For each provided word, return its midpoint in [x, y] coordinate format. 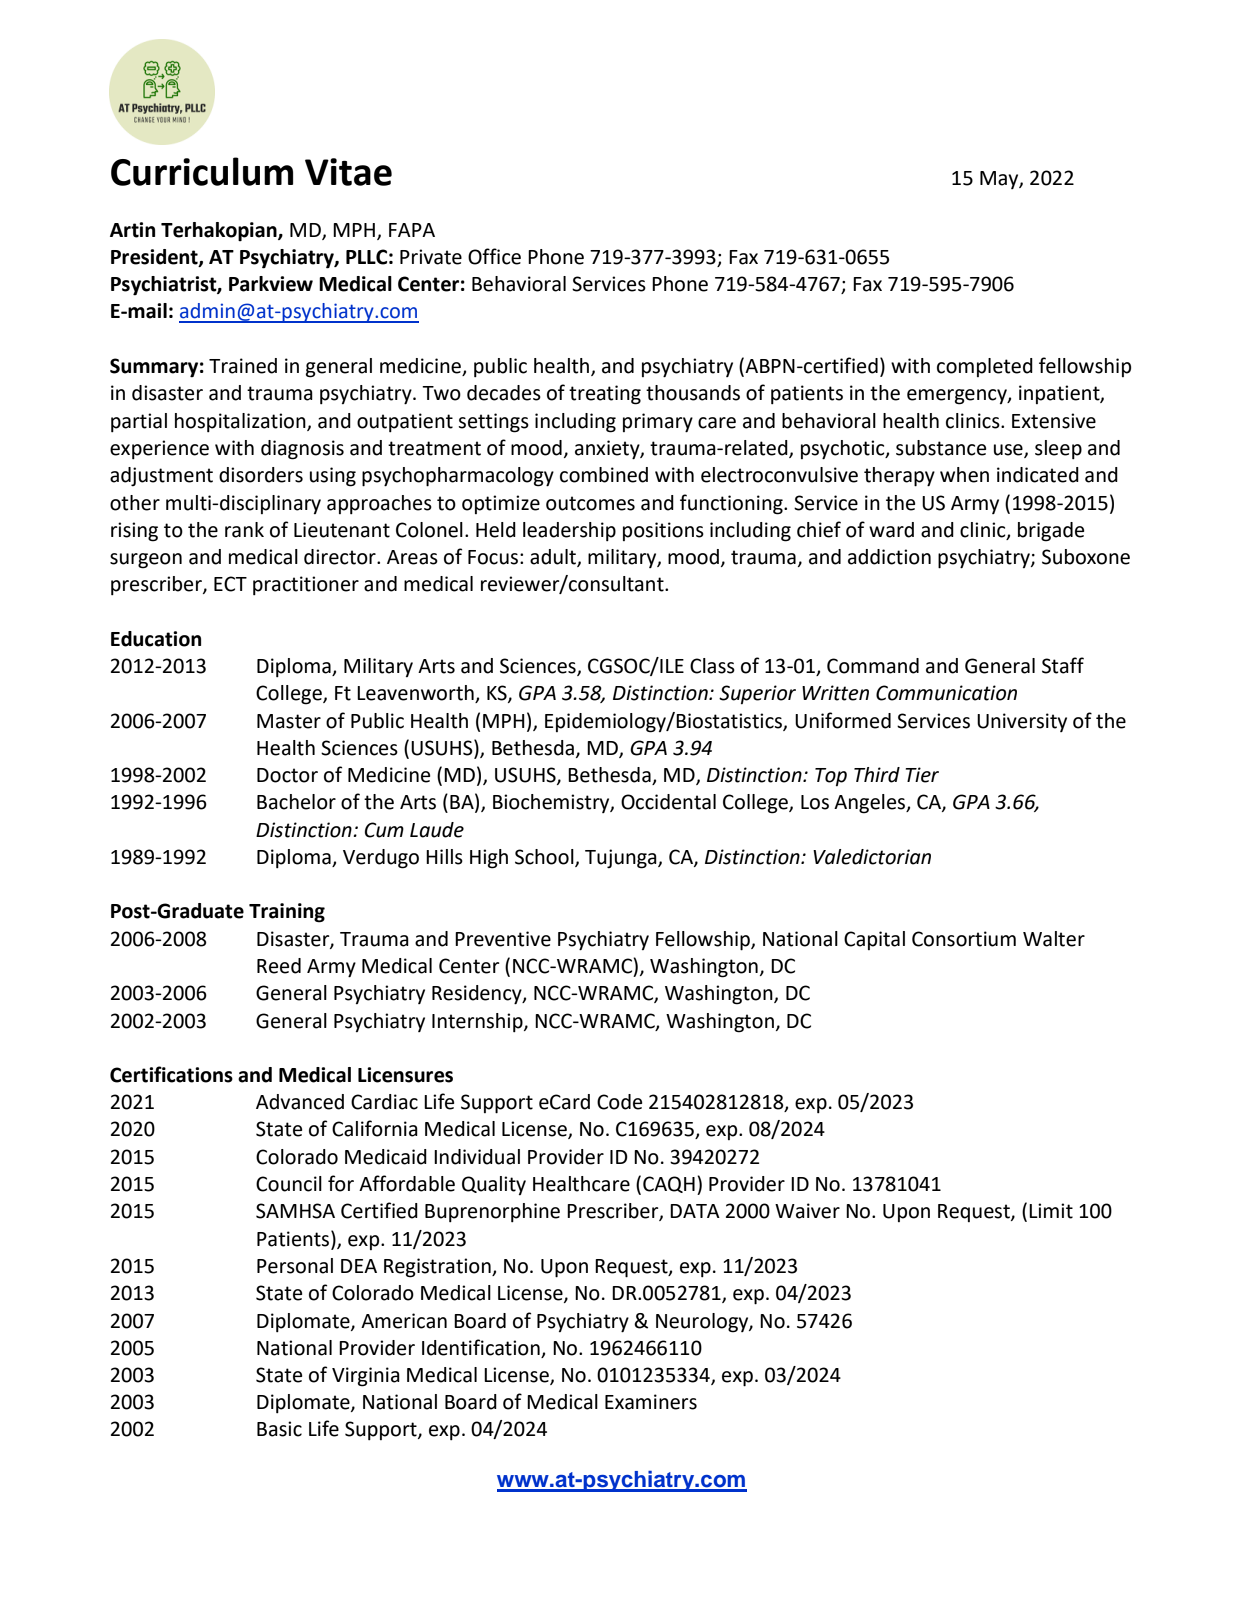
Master [289, 721]
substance [941, 448]
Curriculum [202, 171]
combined [604, 475]
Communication [946, 693]
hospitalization [241, 422]
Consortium [964, 939]
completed [985, 367]
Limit [1051, 1211]
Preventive [503, 939]
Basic [279, 1429]
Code [619, 1102]
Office [494, 256]
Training [287, 913]
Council [289, 1184]
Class [712, 666]
